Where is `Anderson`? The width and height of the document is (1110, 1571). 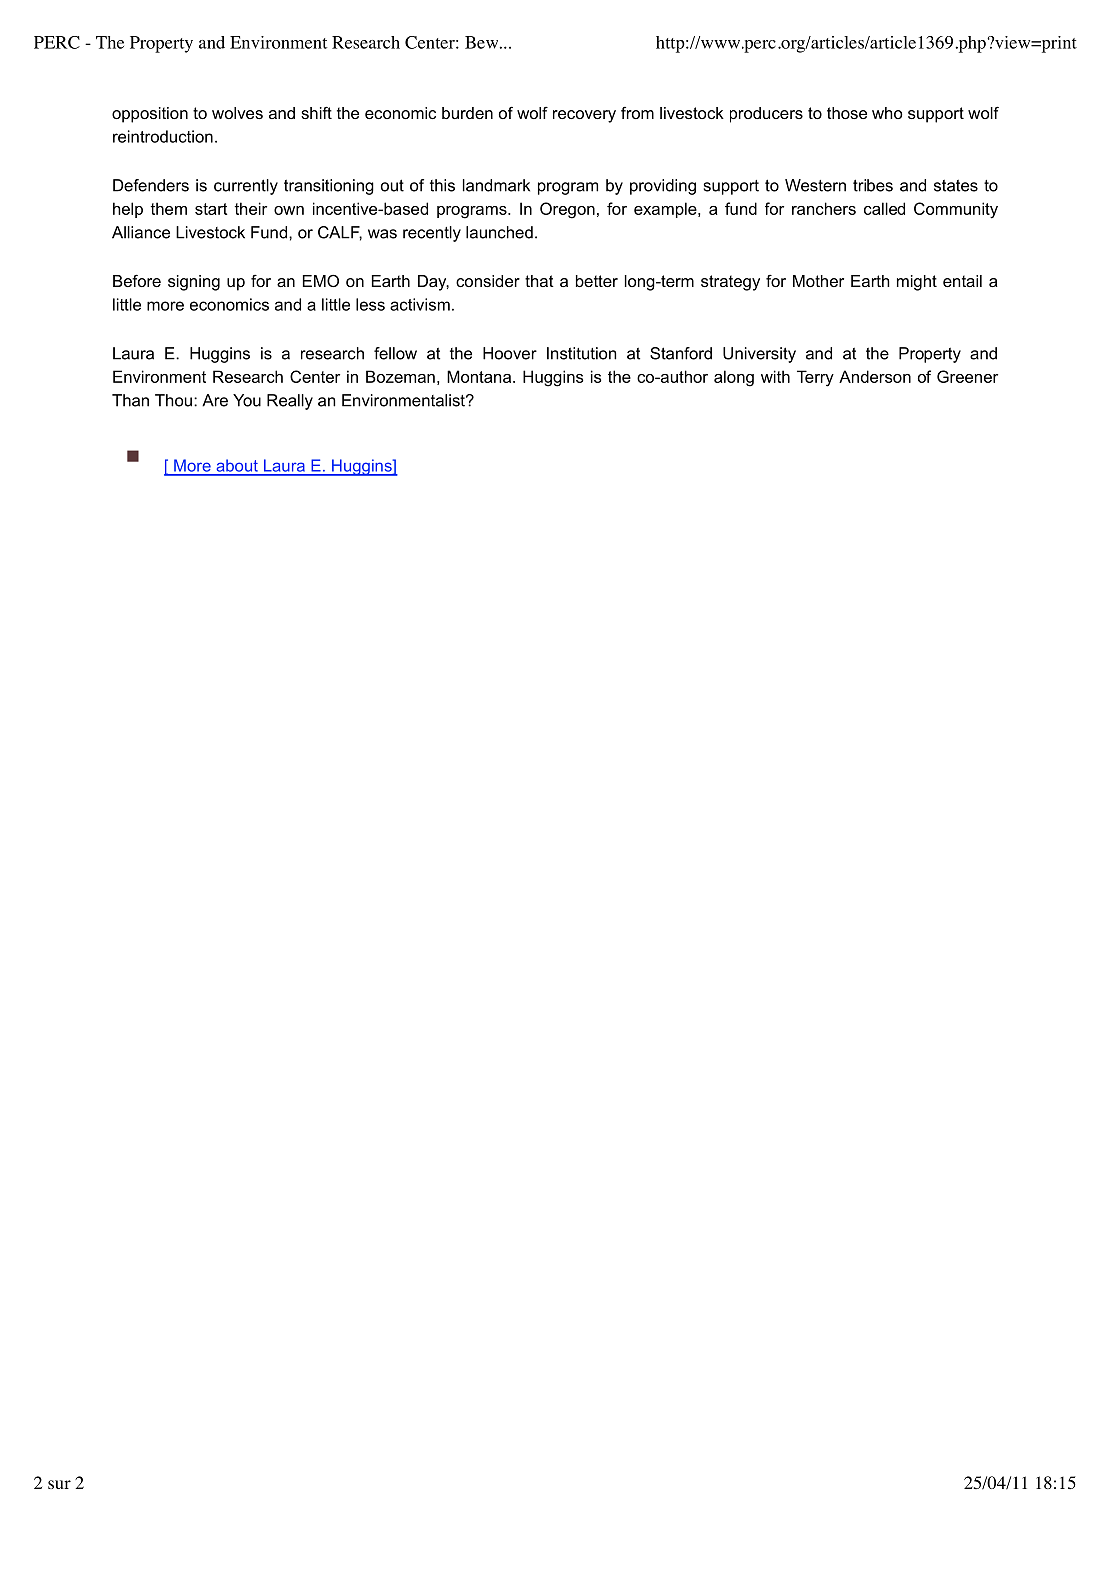
Anderson is located at coordinates (875, 376).
